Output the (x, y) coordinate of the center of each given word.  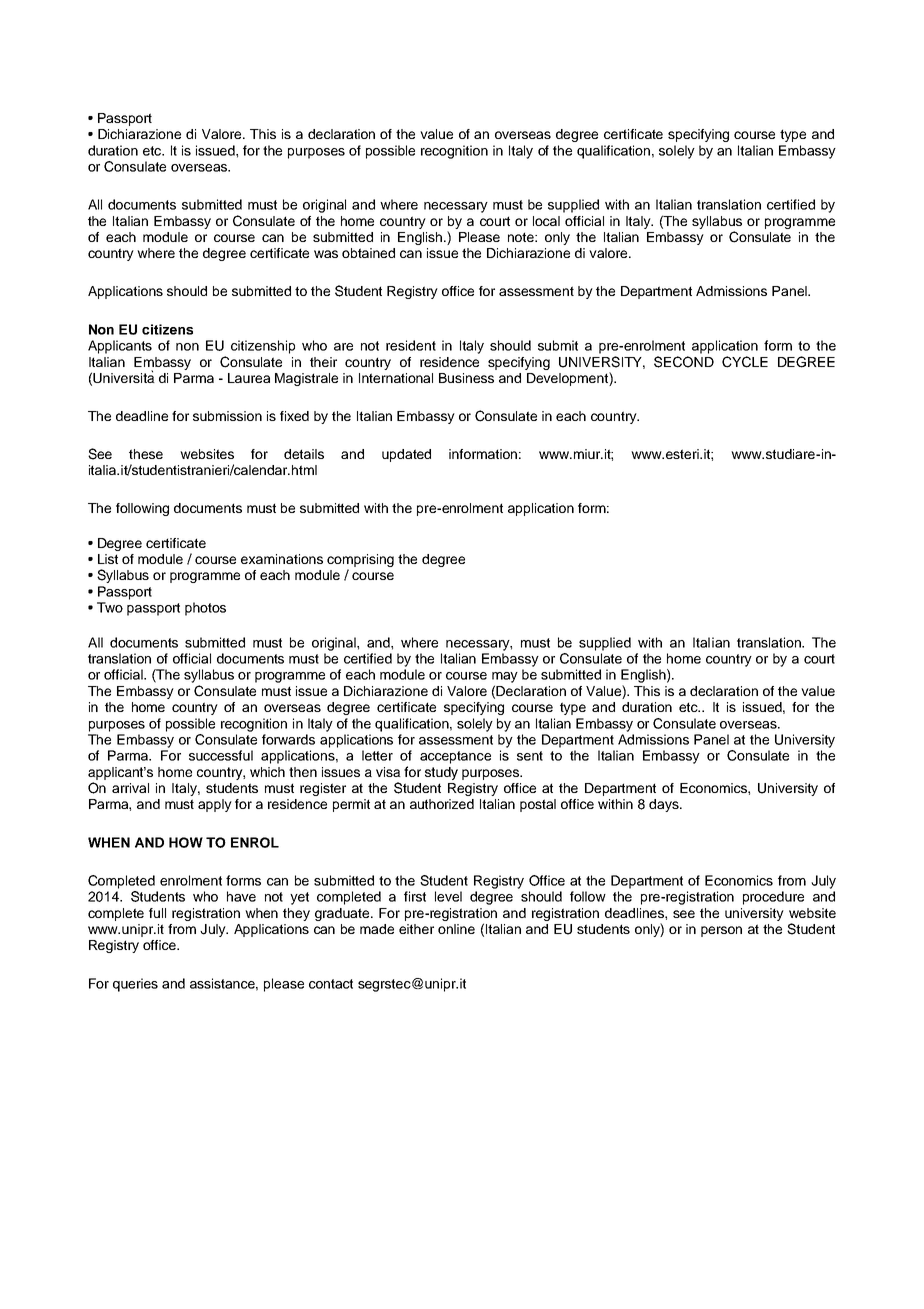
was (326, 254)
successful (221, 755)
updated (406, 455)
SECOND (684, 362)
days (665, 805)
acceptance (455, 757)
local (546, 221)
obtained (368, 253)
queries (135, 985)
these (146, 454)
